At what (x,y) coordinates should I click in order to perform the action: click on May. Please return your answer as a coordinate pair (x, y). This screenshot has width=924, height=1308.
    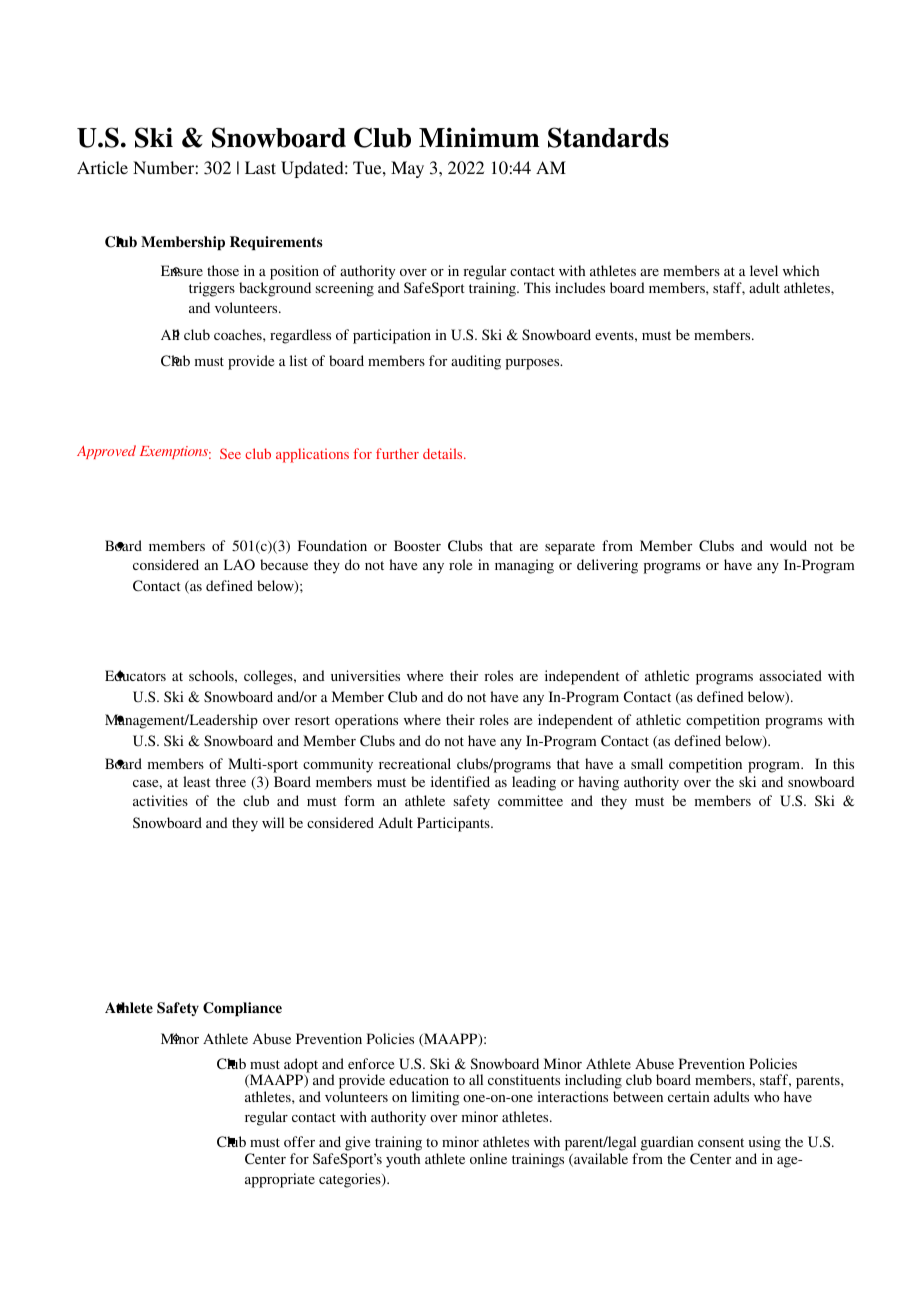
    Looking at the image, I should click on (407, 169).
